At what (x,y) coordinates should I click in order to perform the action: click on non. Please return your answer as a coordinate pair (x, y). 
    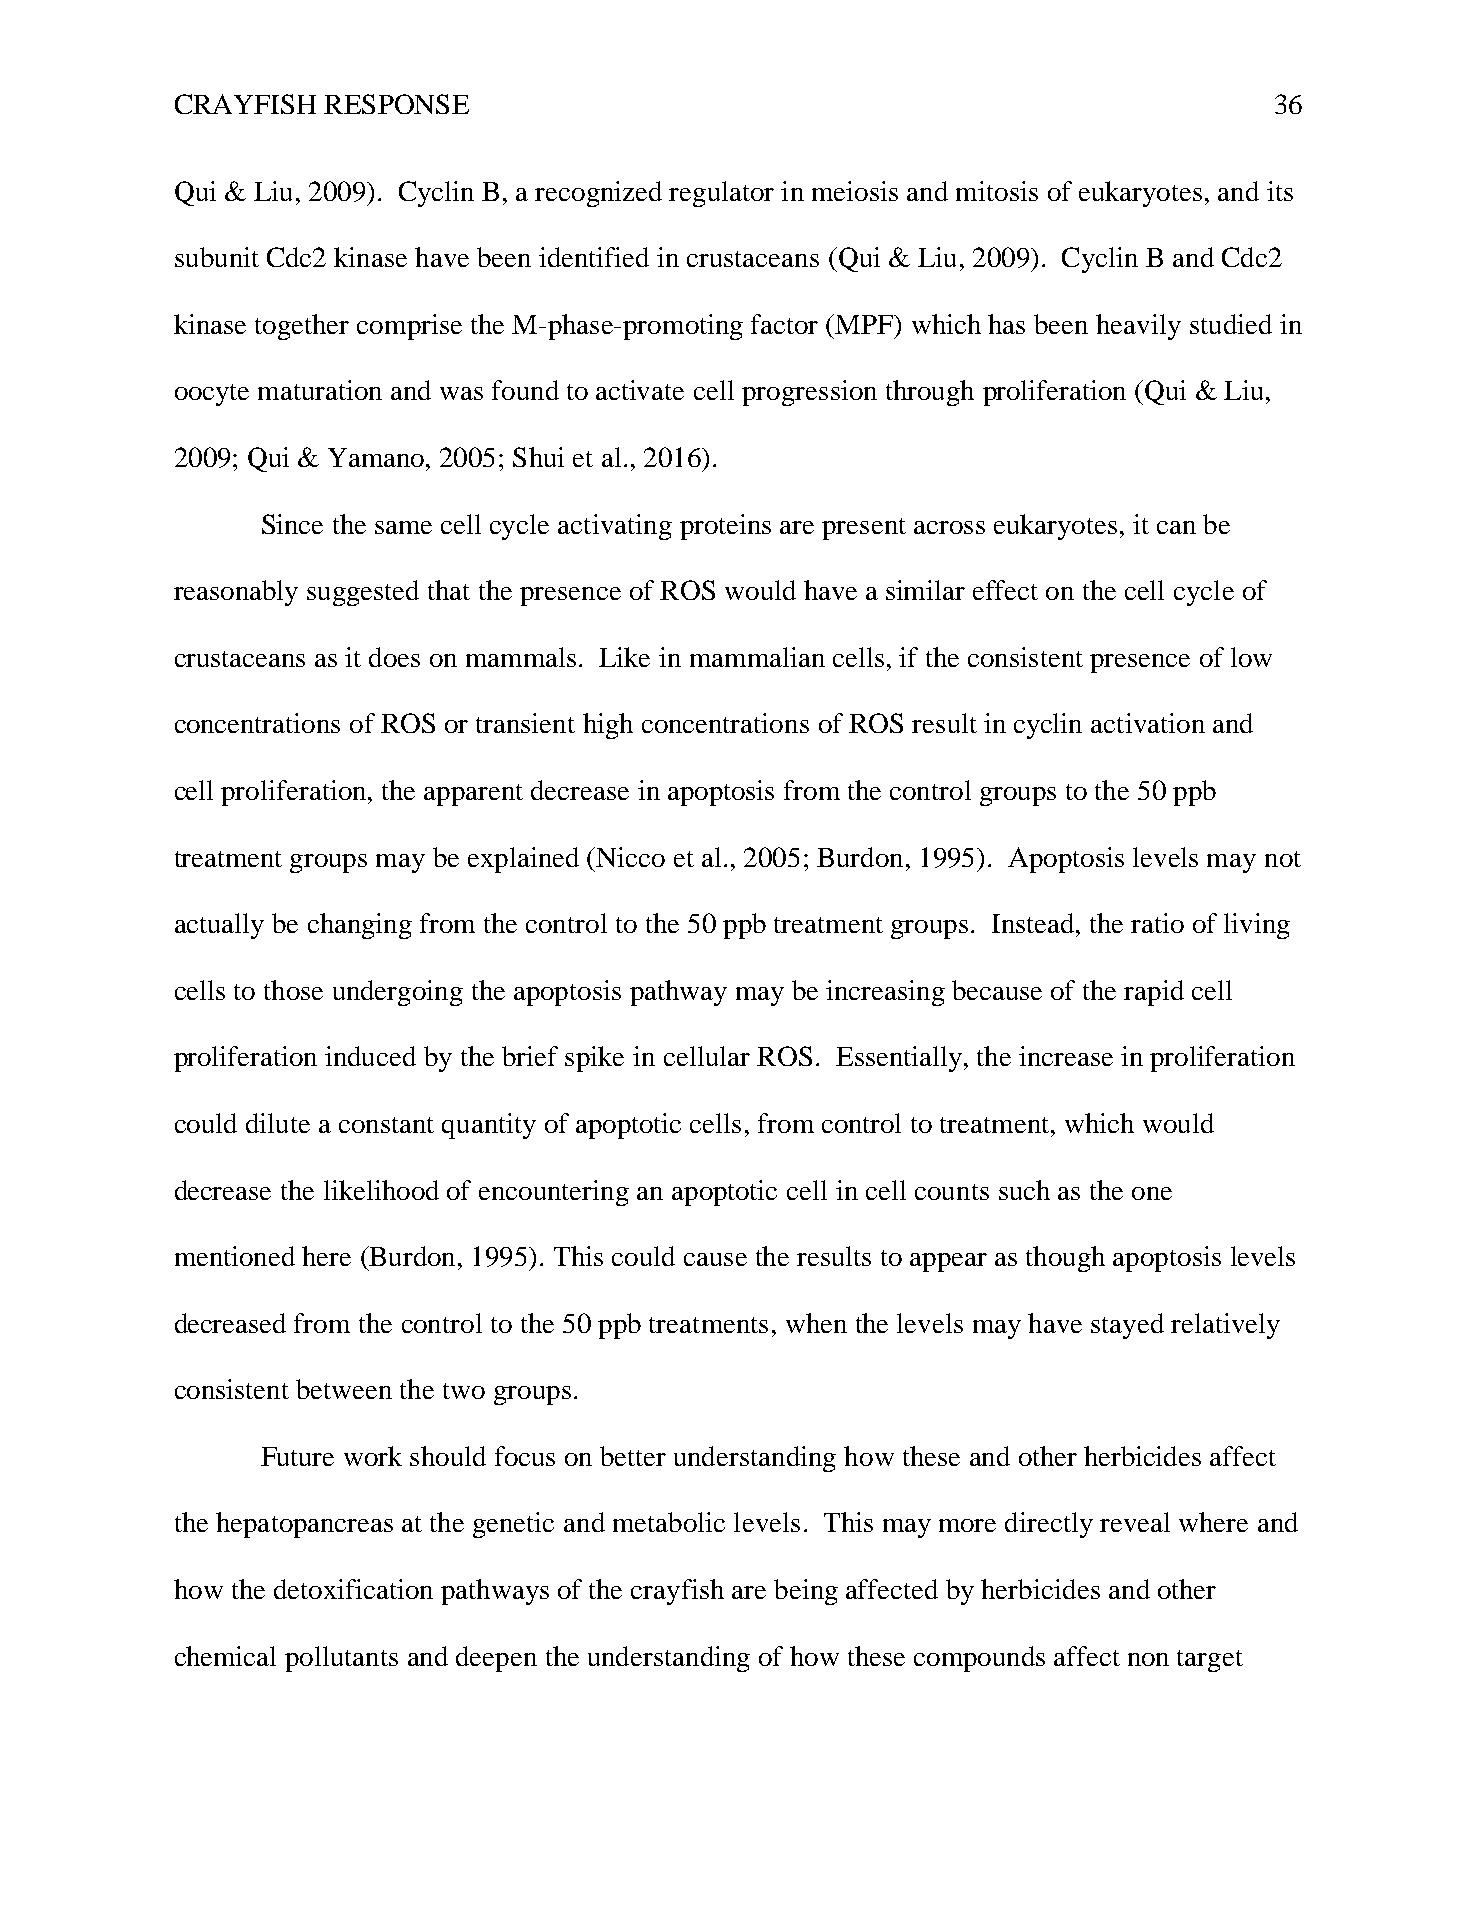
    Looking at the image, I should click on (1148, 1659).
